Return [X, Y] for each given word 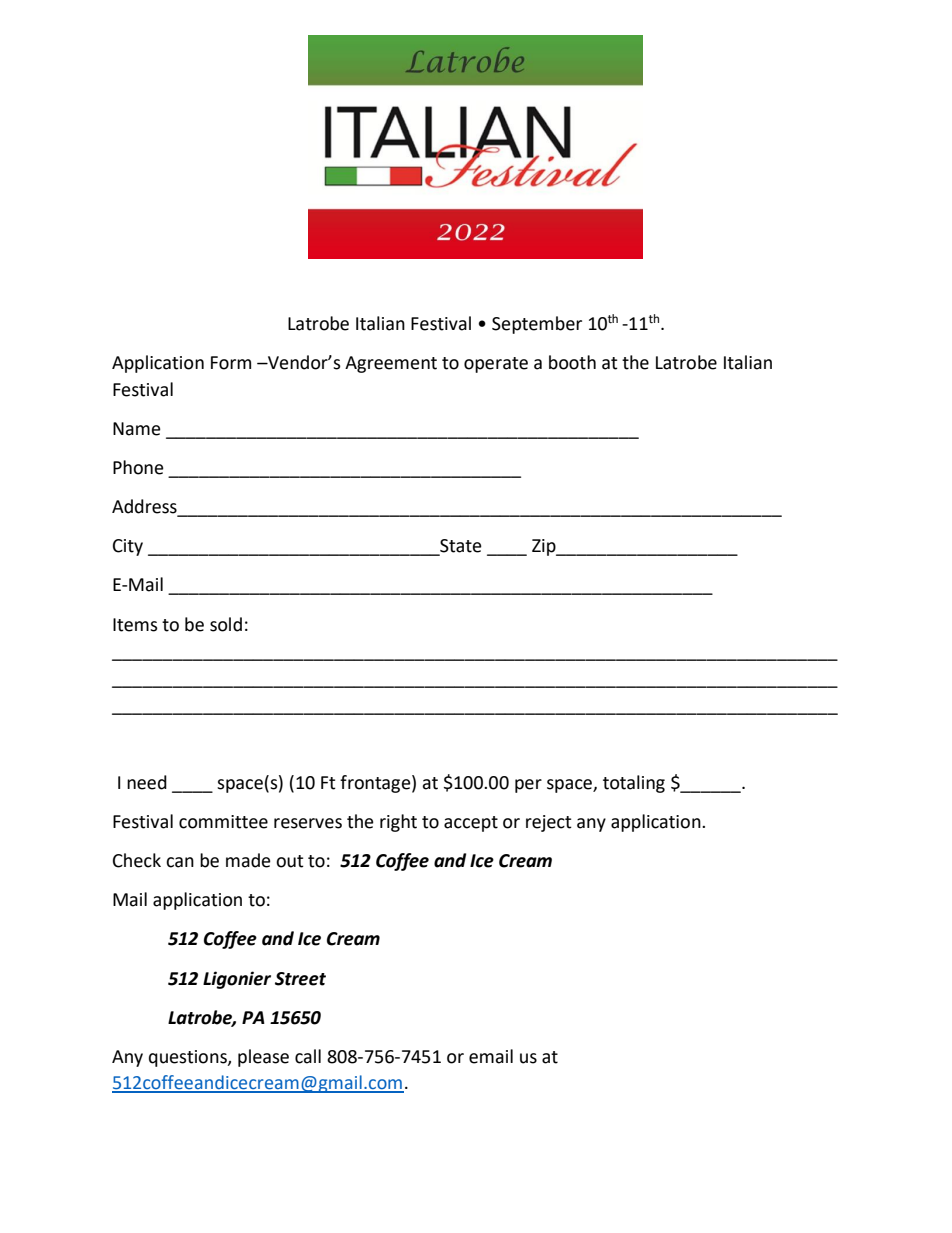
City [128, 547]
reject [549, 823]
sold [226, 624]
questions [189, 1058]
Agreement [391, 364]
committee [223, 822]
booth [572, 362]
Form [231, 363]
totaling [634, 784]
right [398, 823]
